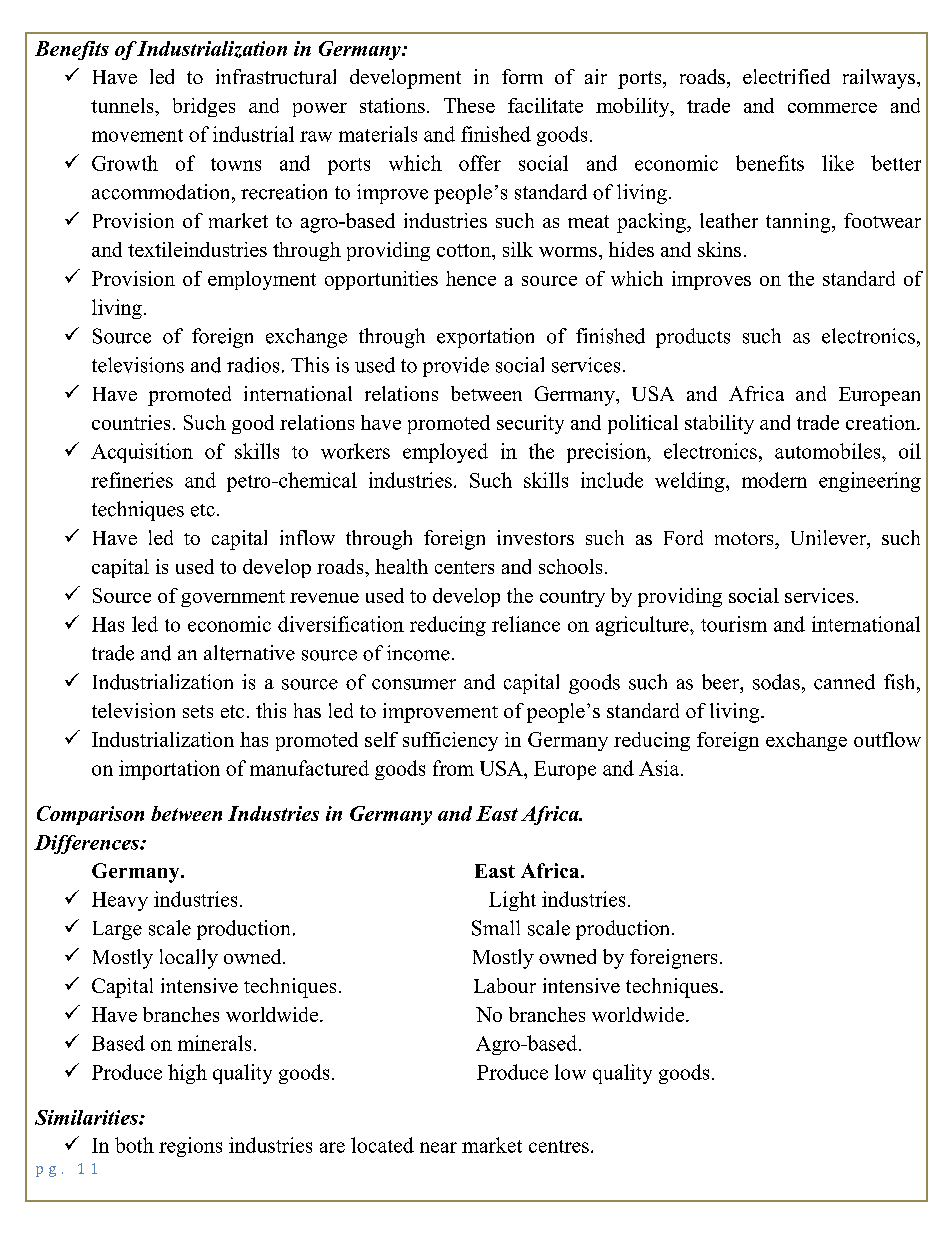 The width and height of the page is (952, 1233). What do you see at coordinates (830, 539) in the page?
I see `Unilever` at bounding box center [830, 539].
